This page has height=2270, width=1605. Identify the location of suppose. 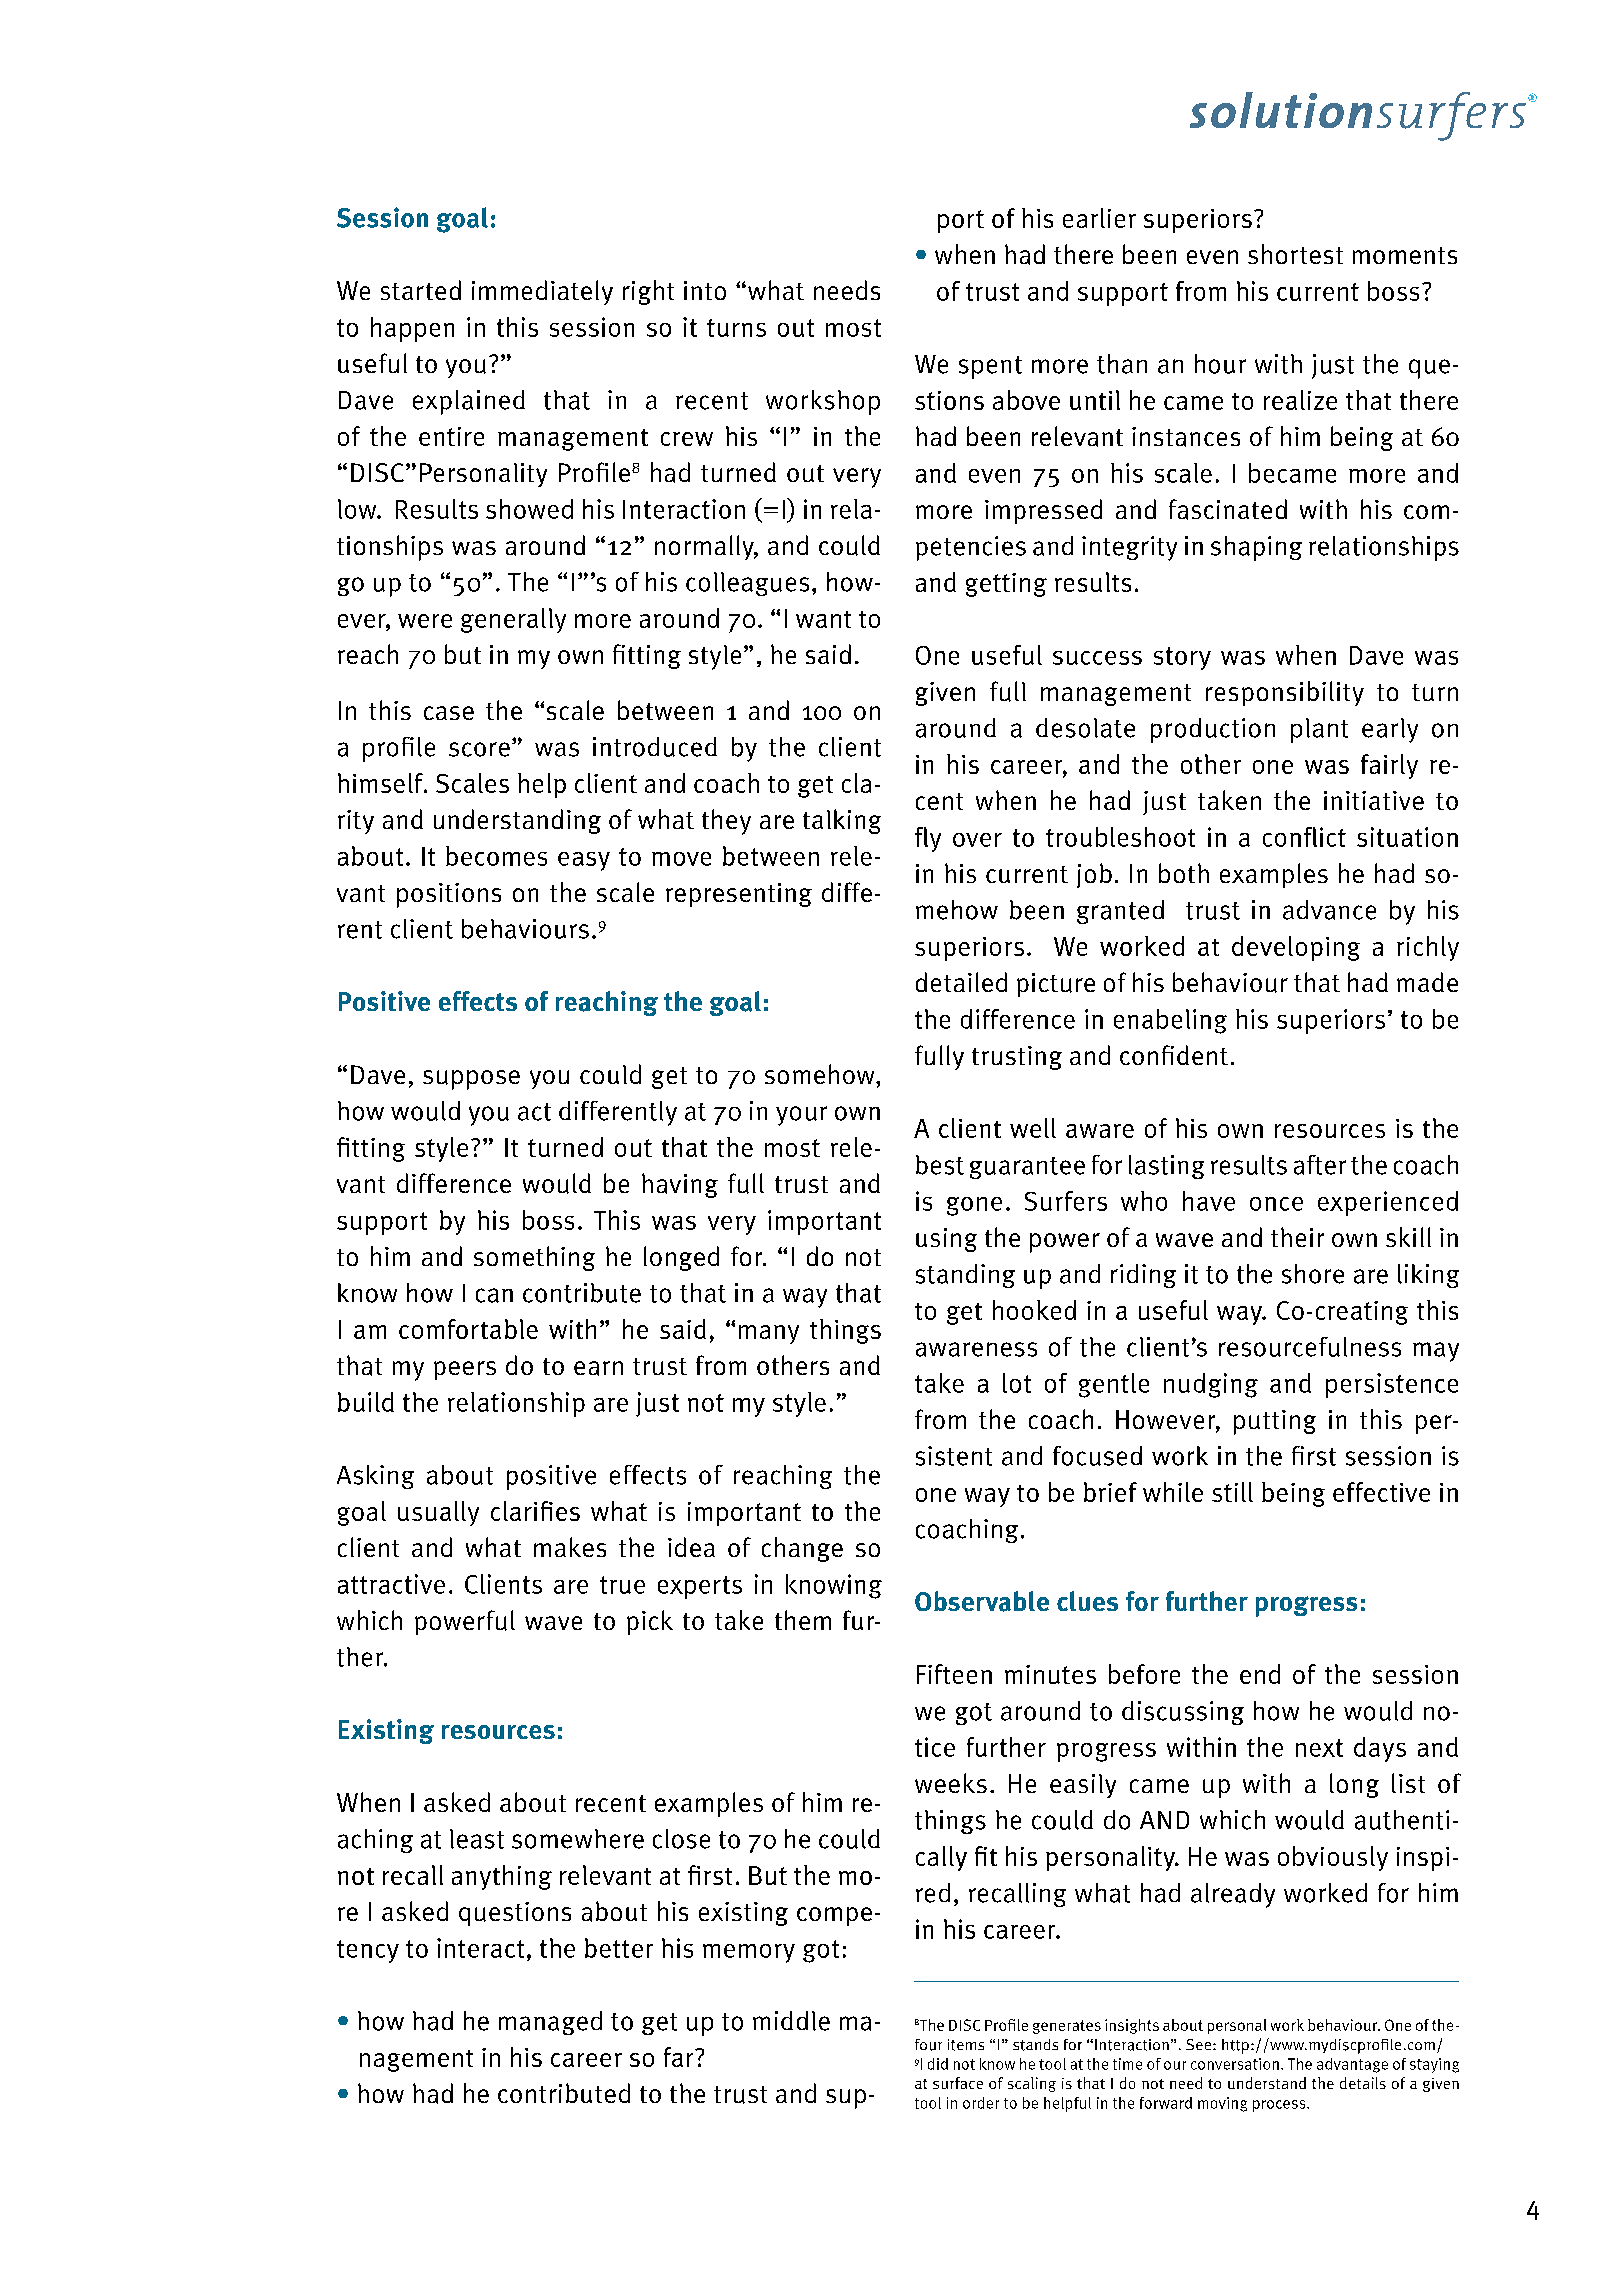
(471, 1080).
